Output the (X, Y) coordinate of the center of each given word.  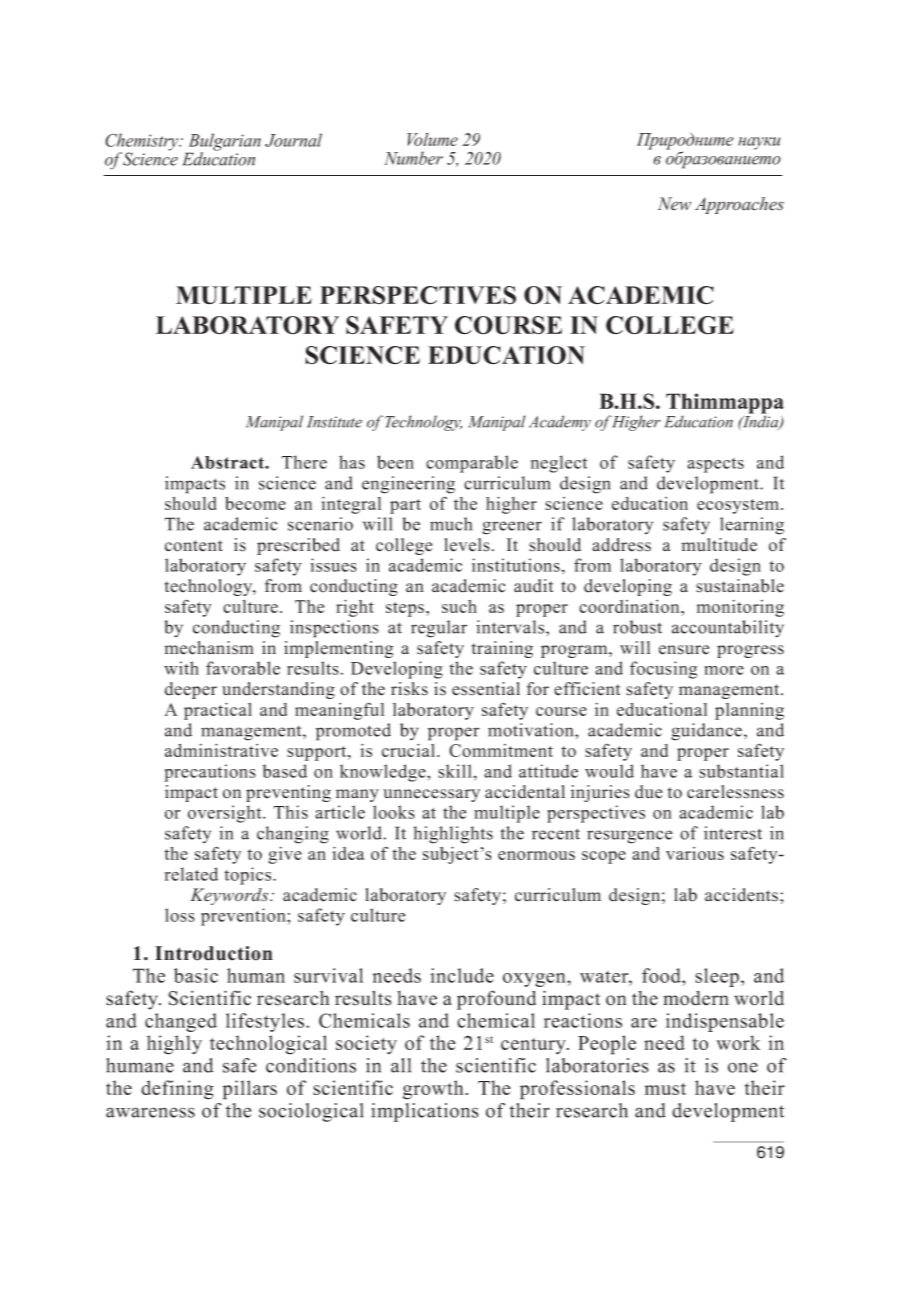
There (304, 462)
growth (433, 1090)
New (674, 204)
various (695, 853)
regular (439, 629)
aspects (715, 465)
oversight (226, 814)
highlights (453, 835)
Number (413, 158)
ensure (684, 650)
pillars (250, 1090)
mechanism (209, 648)
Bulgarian (223, 143)
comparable (472, 464)
